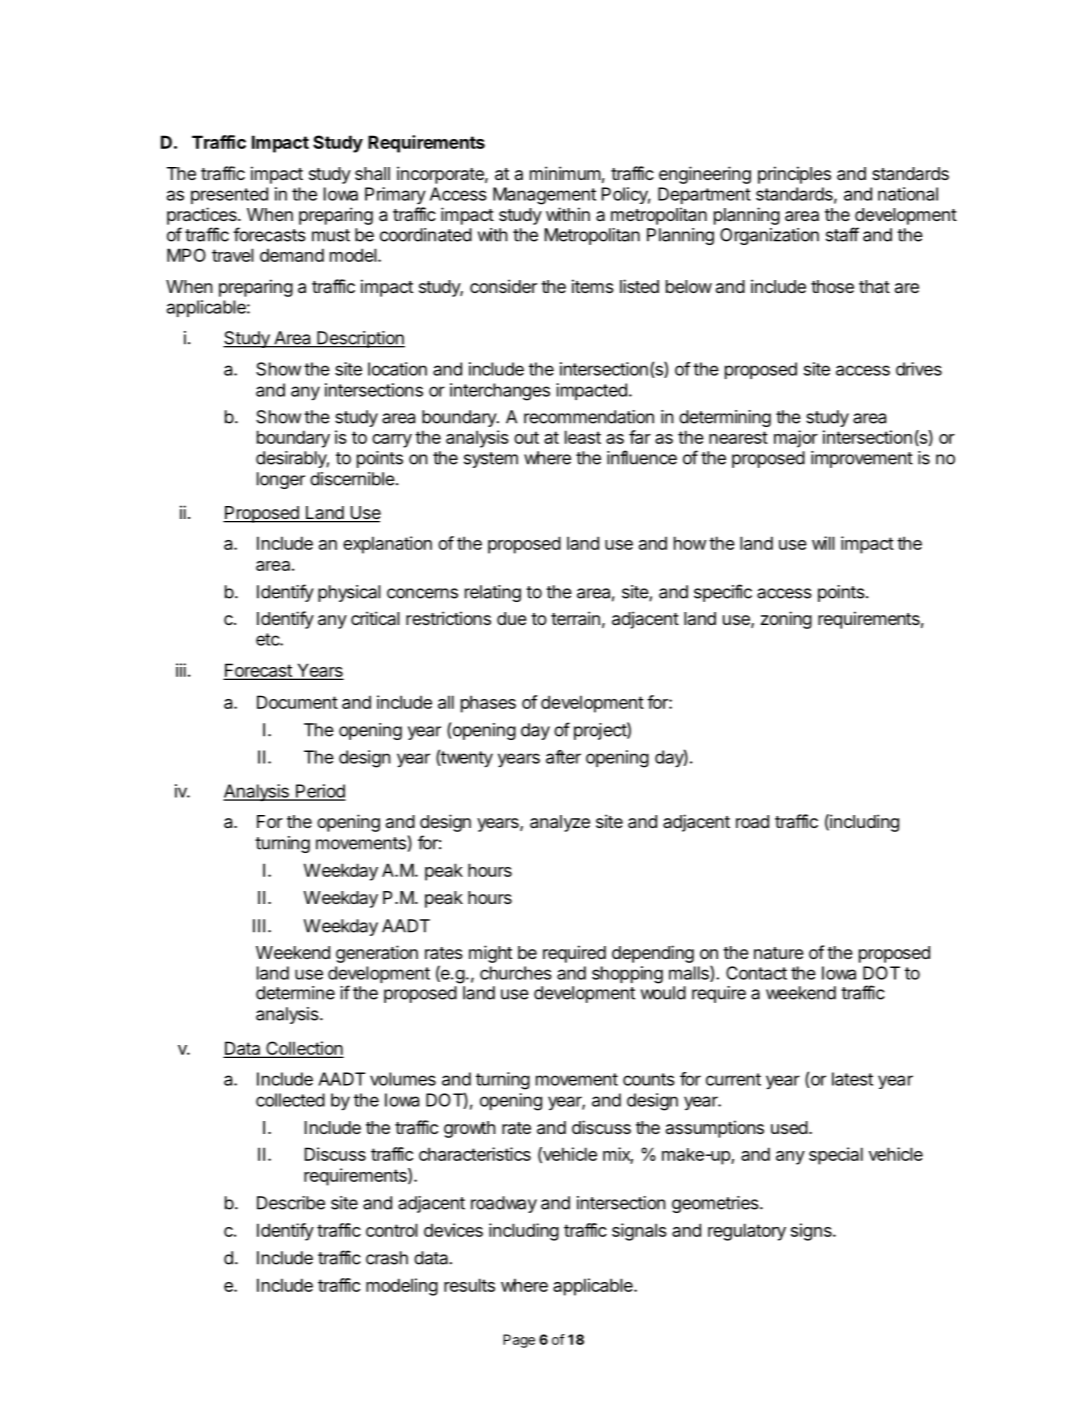  What do you see at coordinates (281, 480) in the image?
I see `longer` at bounding box center [281, 480].
